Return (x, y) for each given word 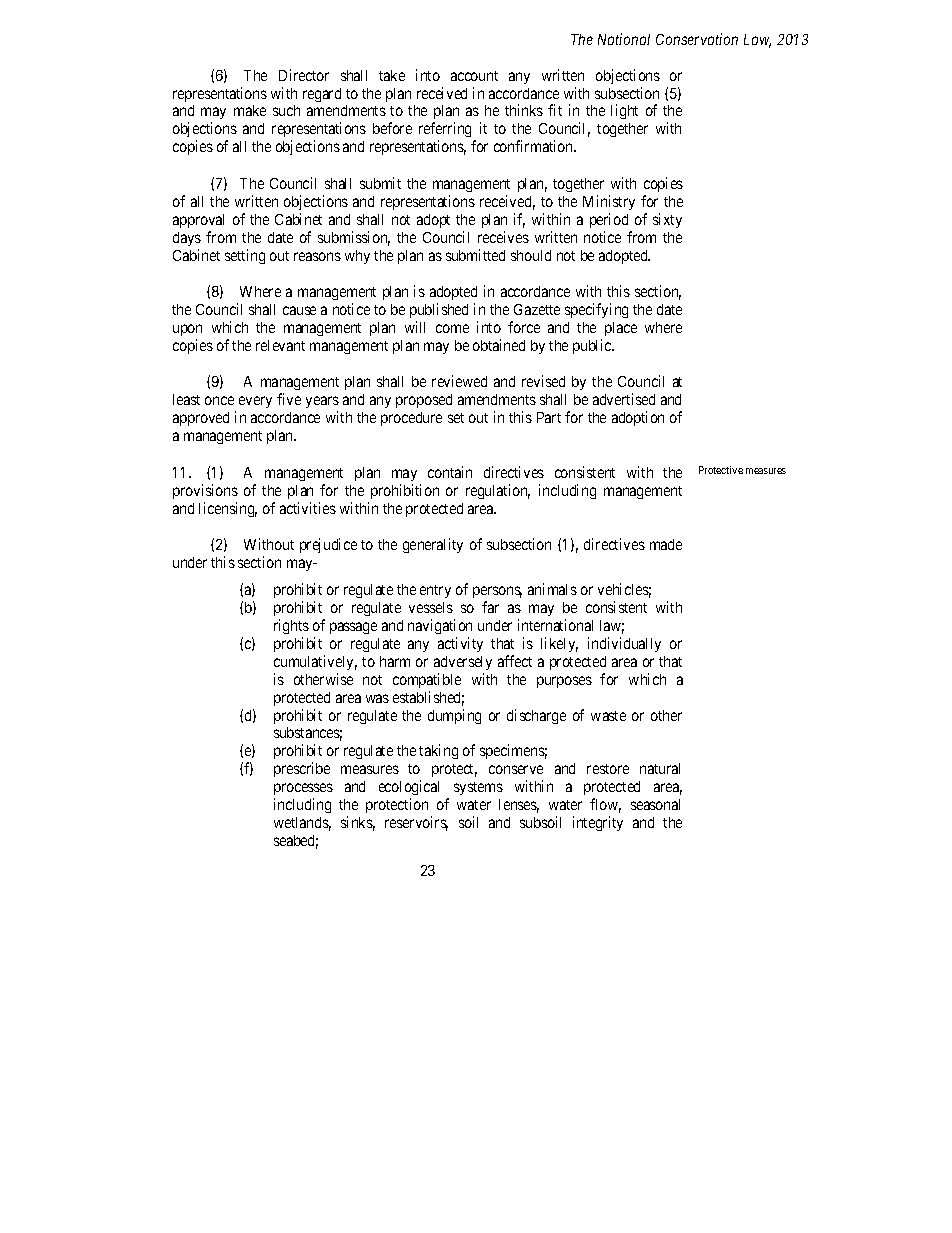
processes (303, 791)
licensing (228, 509)
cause (299, 310)
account (474, 76)
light (624, 111)
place (621, 329)
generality (433, 545)
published (439, 310)
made (666, 544)
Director (304, 75)
